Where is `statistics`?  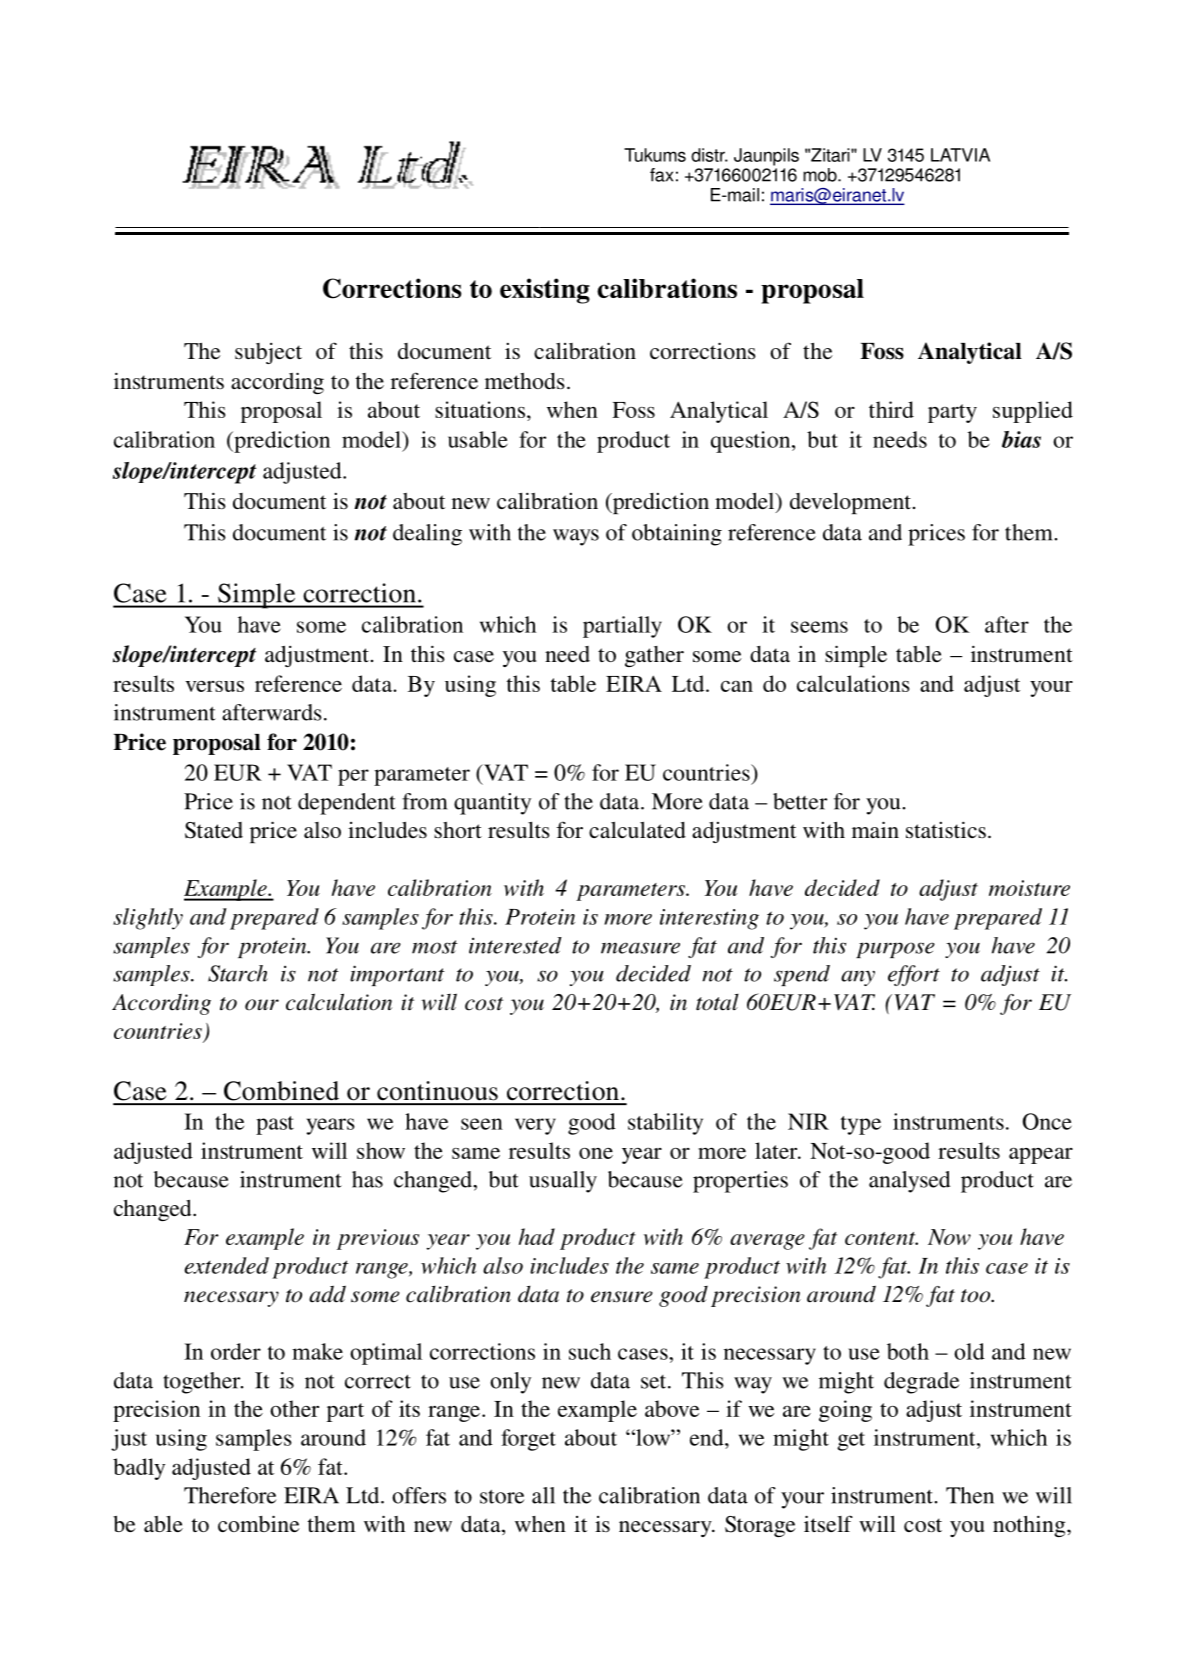
statistics is located at coordinates (946, 830).
